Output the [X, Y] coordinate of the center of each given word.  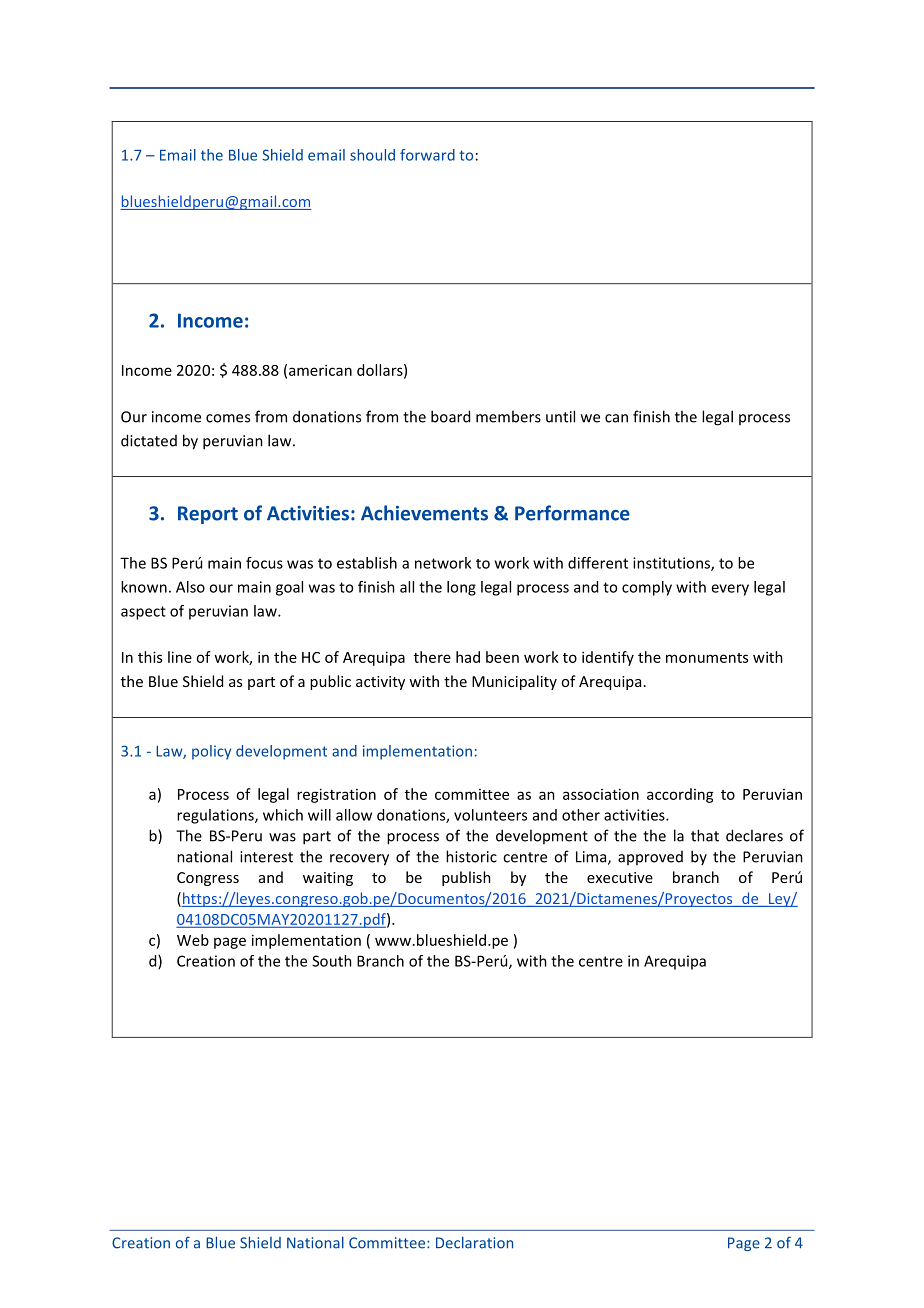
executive [620, 877]
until [560, 416]
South [332, 961]
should [372, 155]
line [180, 657]
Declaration [474, 1243]
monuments [707, 658]
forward [427, 155]
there [432, 657]
